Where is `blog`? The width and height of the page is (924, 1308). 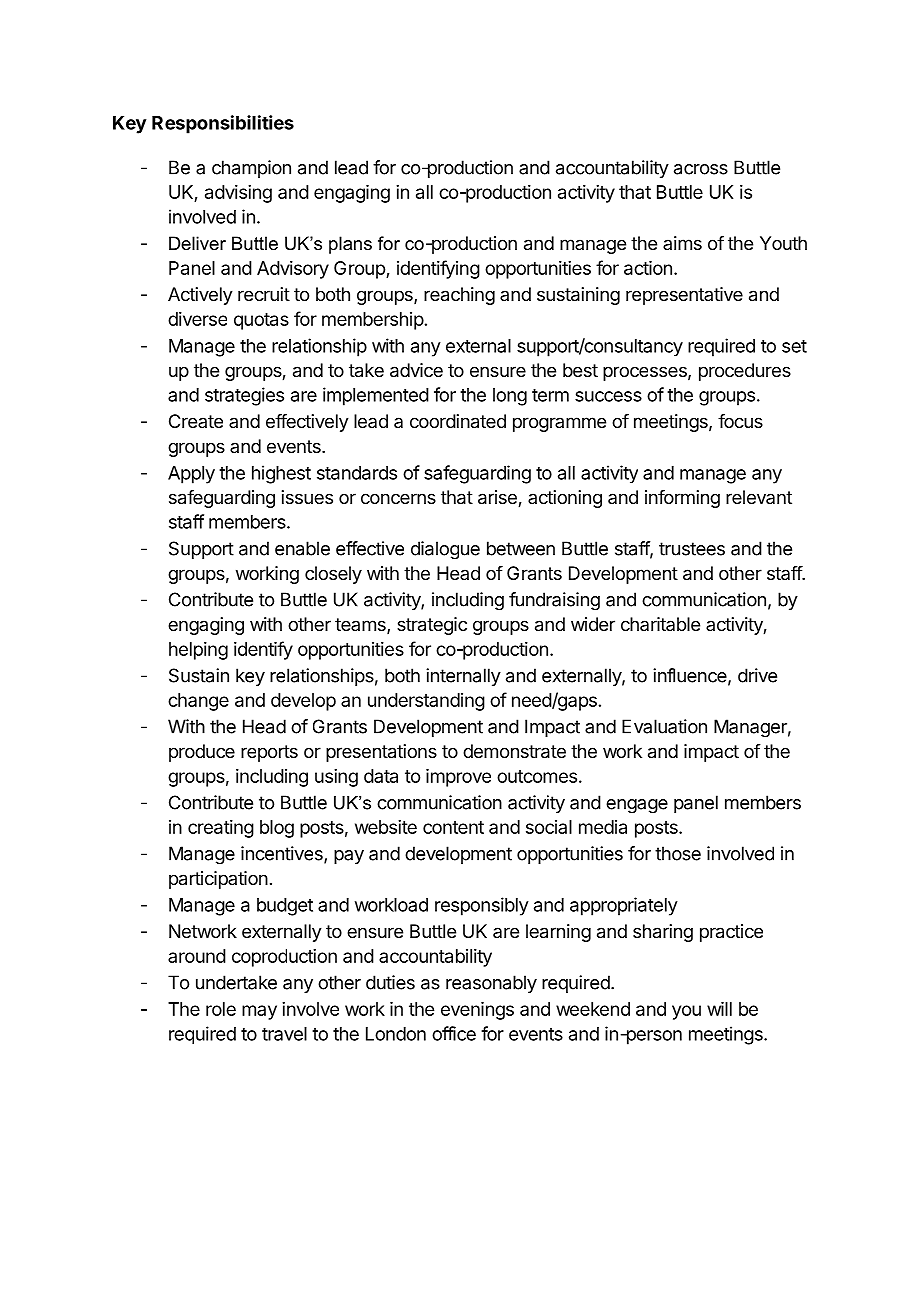
blog is located at coordinates (277, 829).
